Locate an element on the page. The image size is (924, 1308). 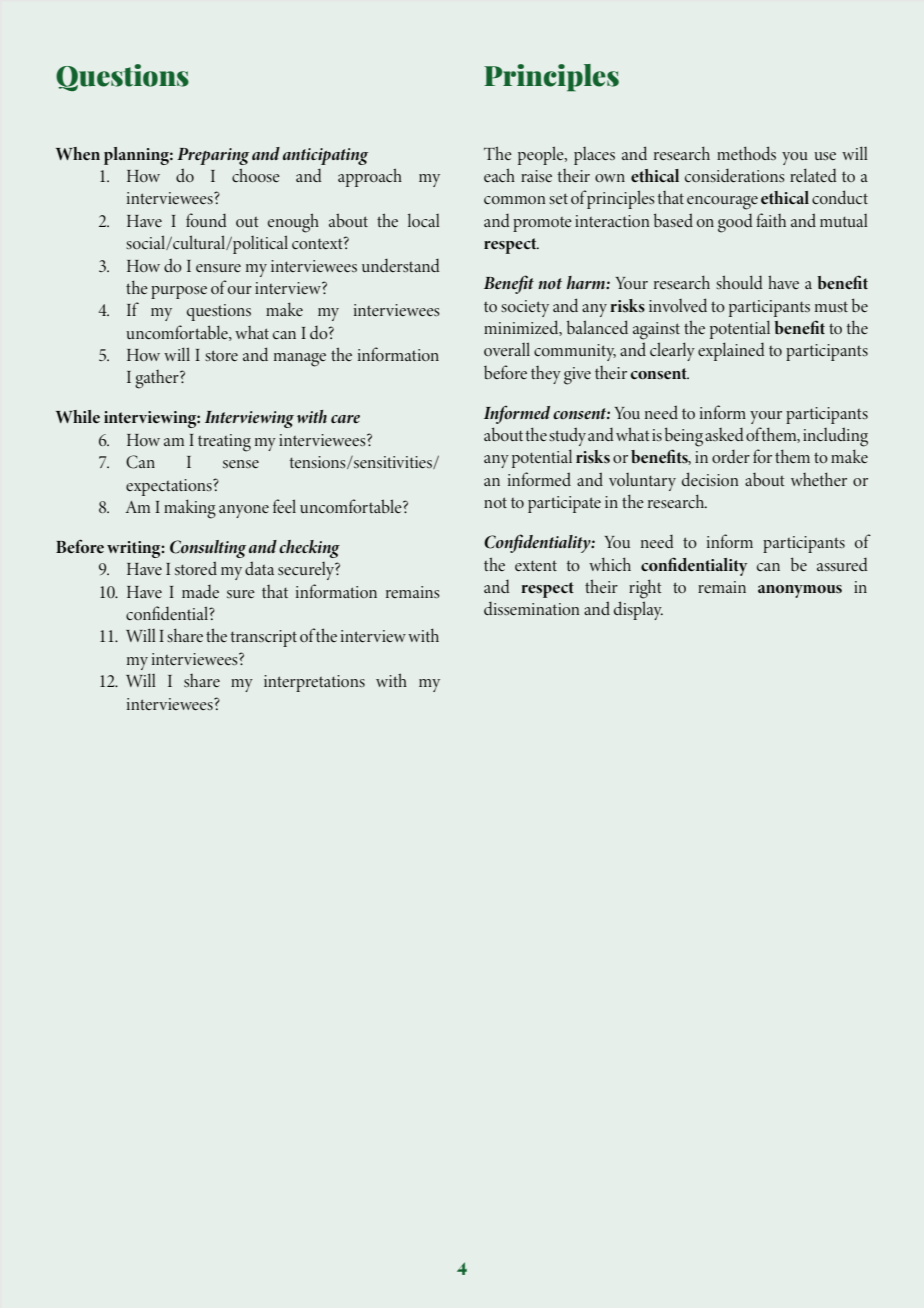
asked is located at coordinates (724, 434).
